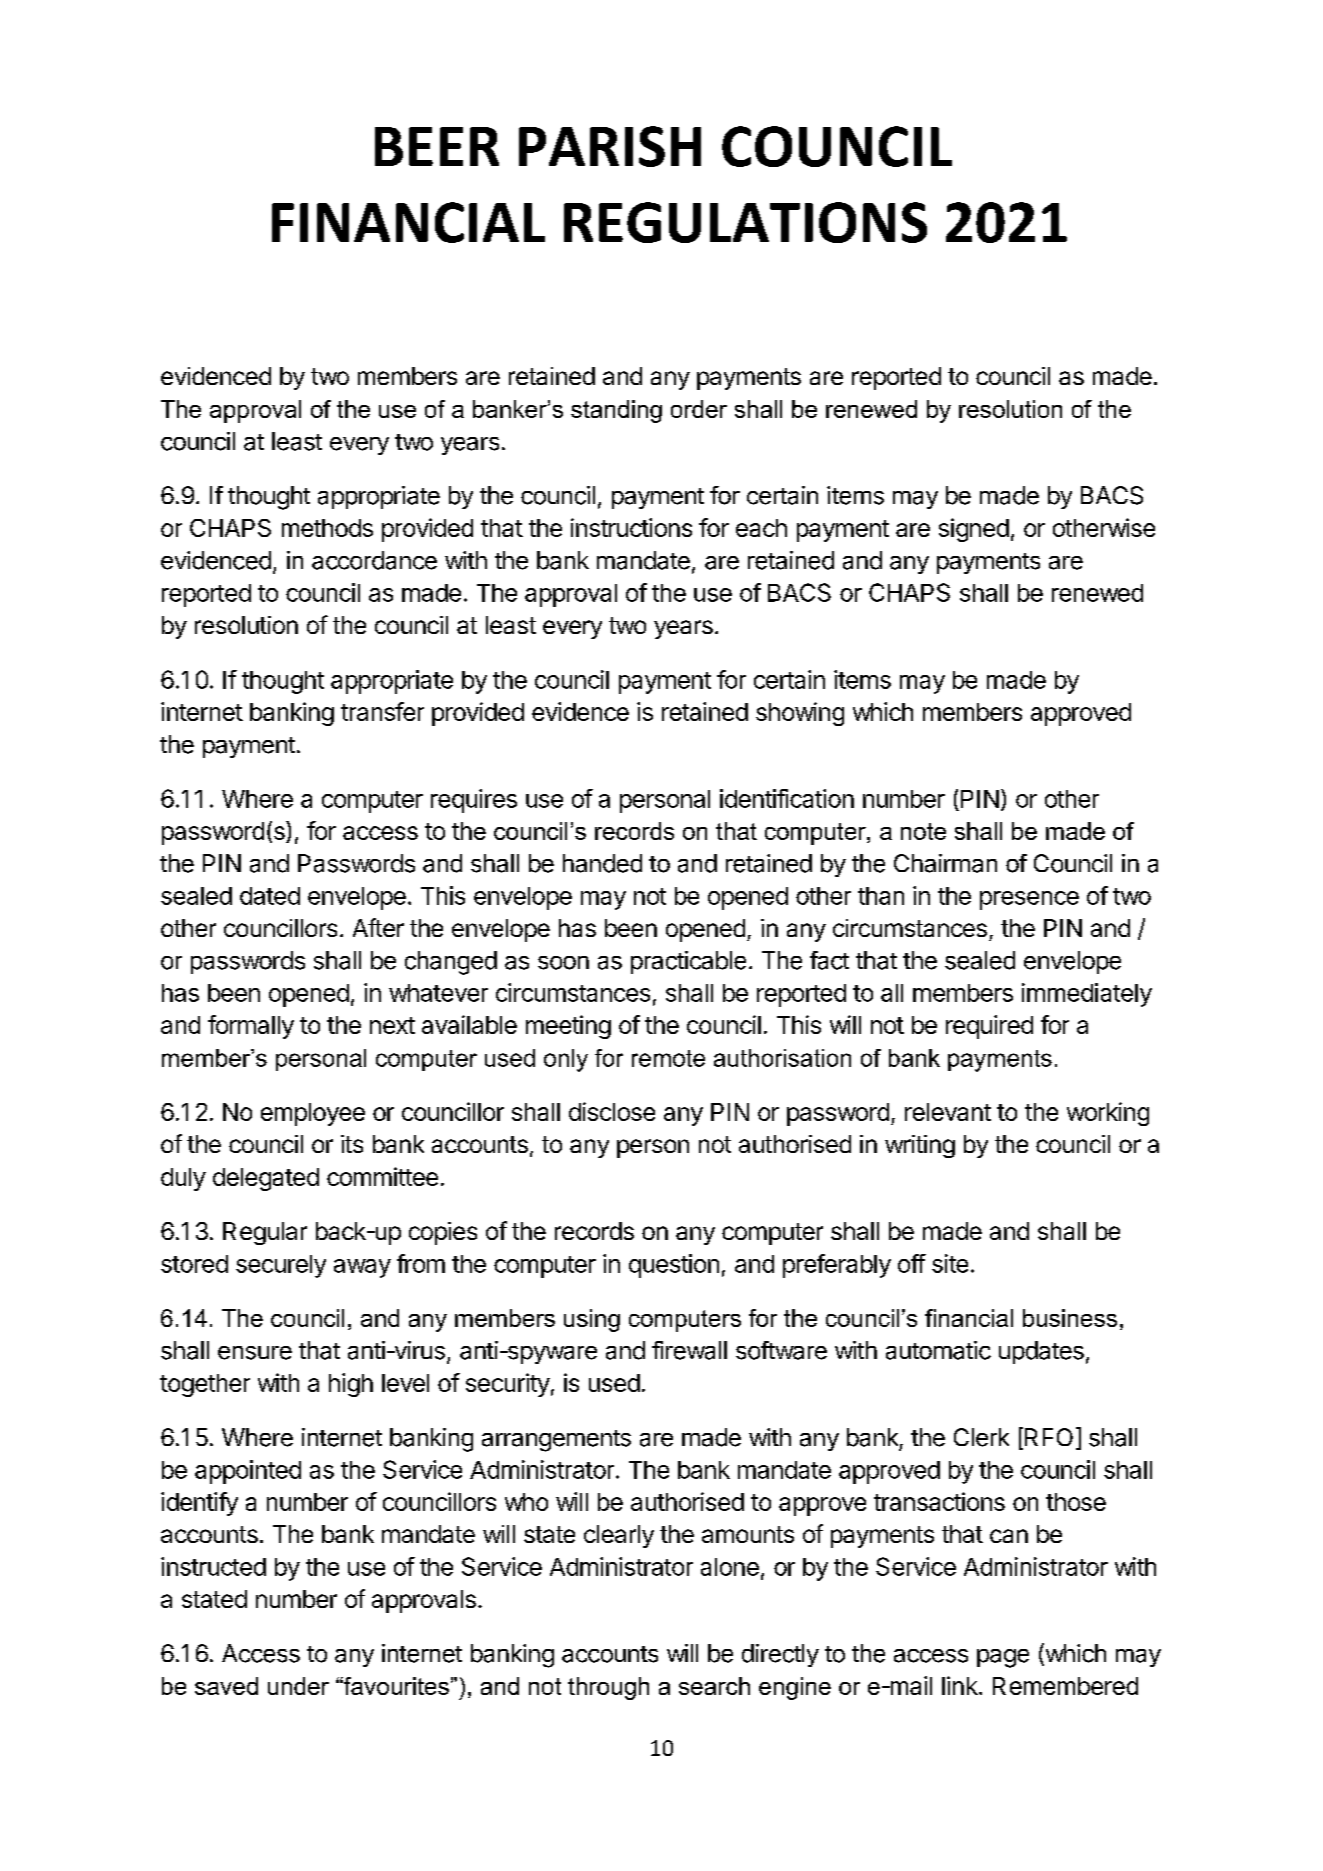 The width and height of the screenshot is (1323, 1871). I want to click on PARISH, so click(610, 146).
